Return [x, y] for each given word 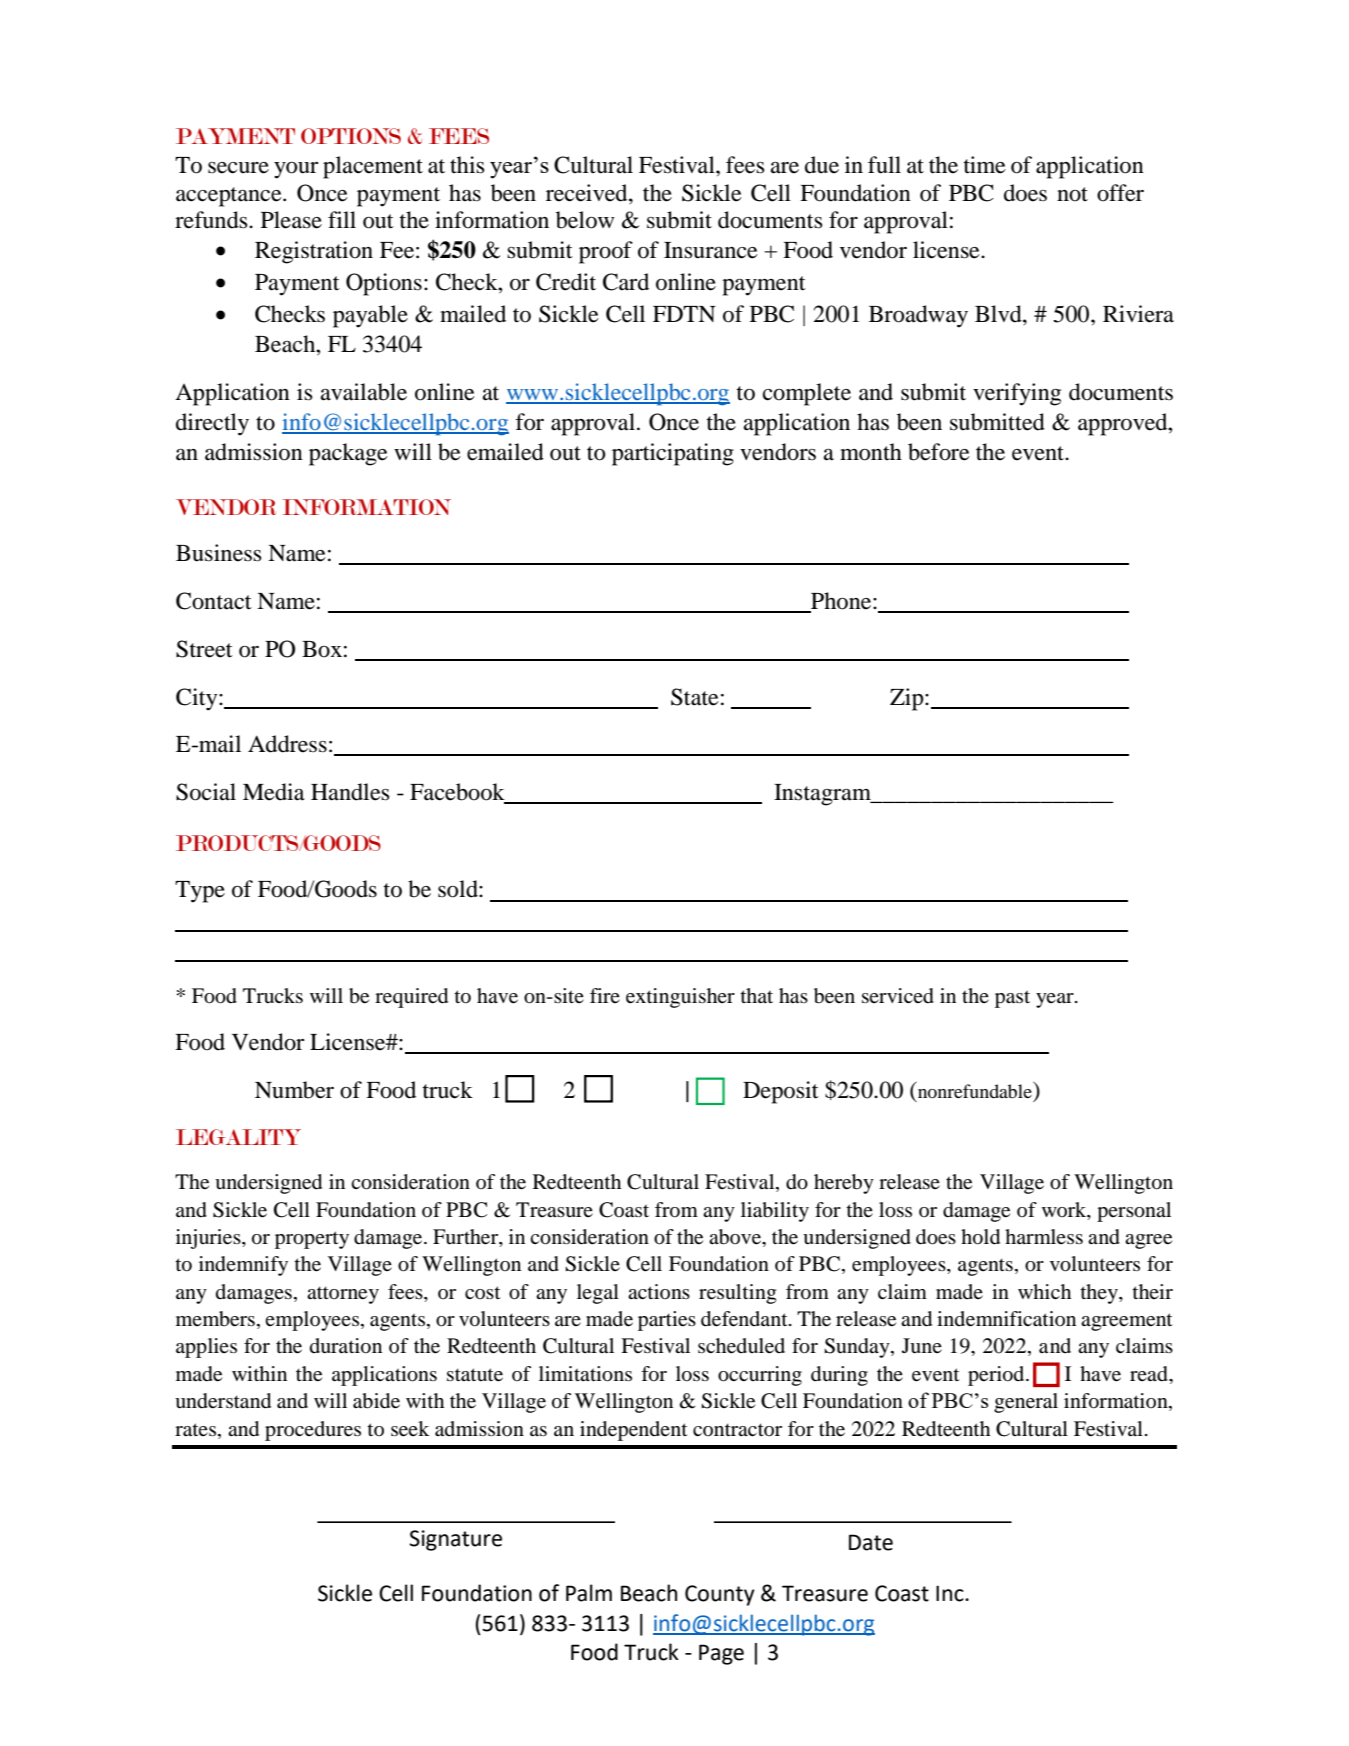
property [312, 1240]
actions [659, 1291]
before [939, 452]
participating [673, 454]
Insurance [711, 250]
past [1012, 999]
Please [291, 220]
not [1072, 194]
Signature [455, 1540]
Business [219, 553]
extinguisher [680, 998]
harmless [1044, 1236]
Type [200, 892]
